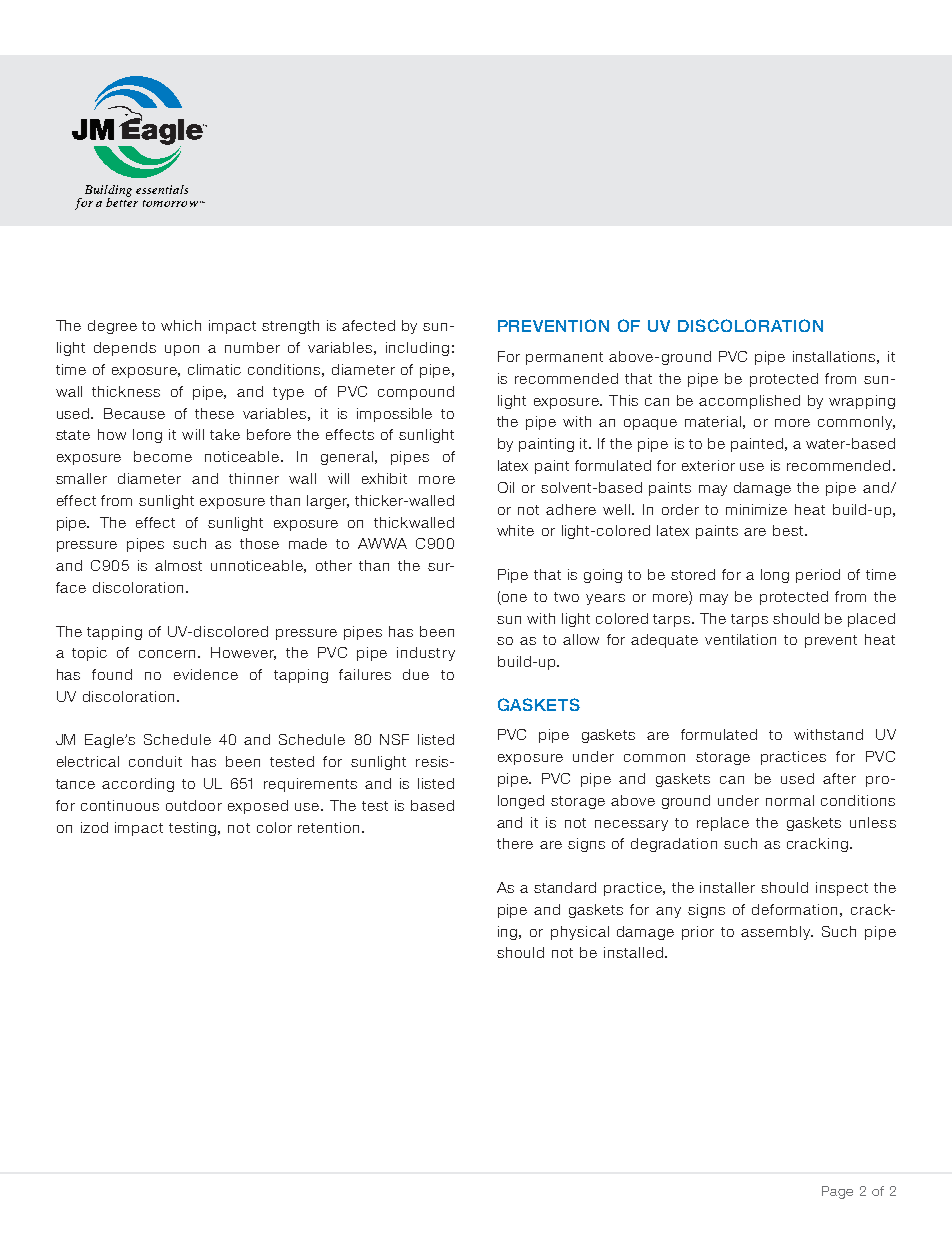  I want to click on installed, so click(633, 952).
